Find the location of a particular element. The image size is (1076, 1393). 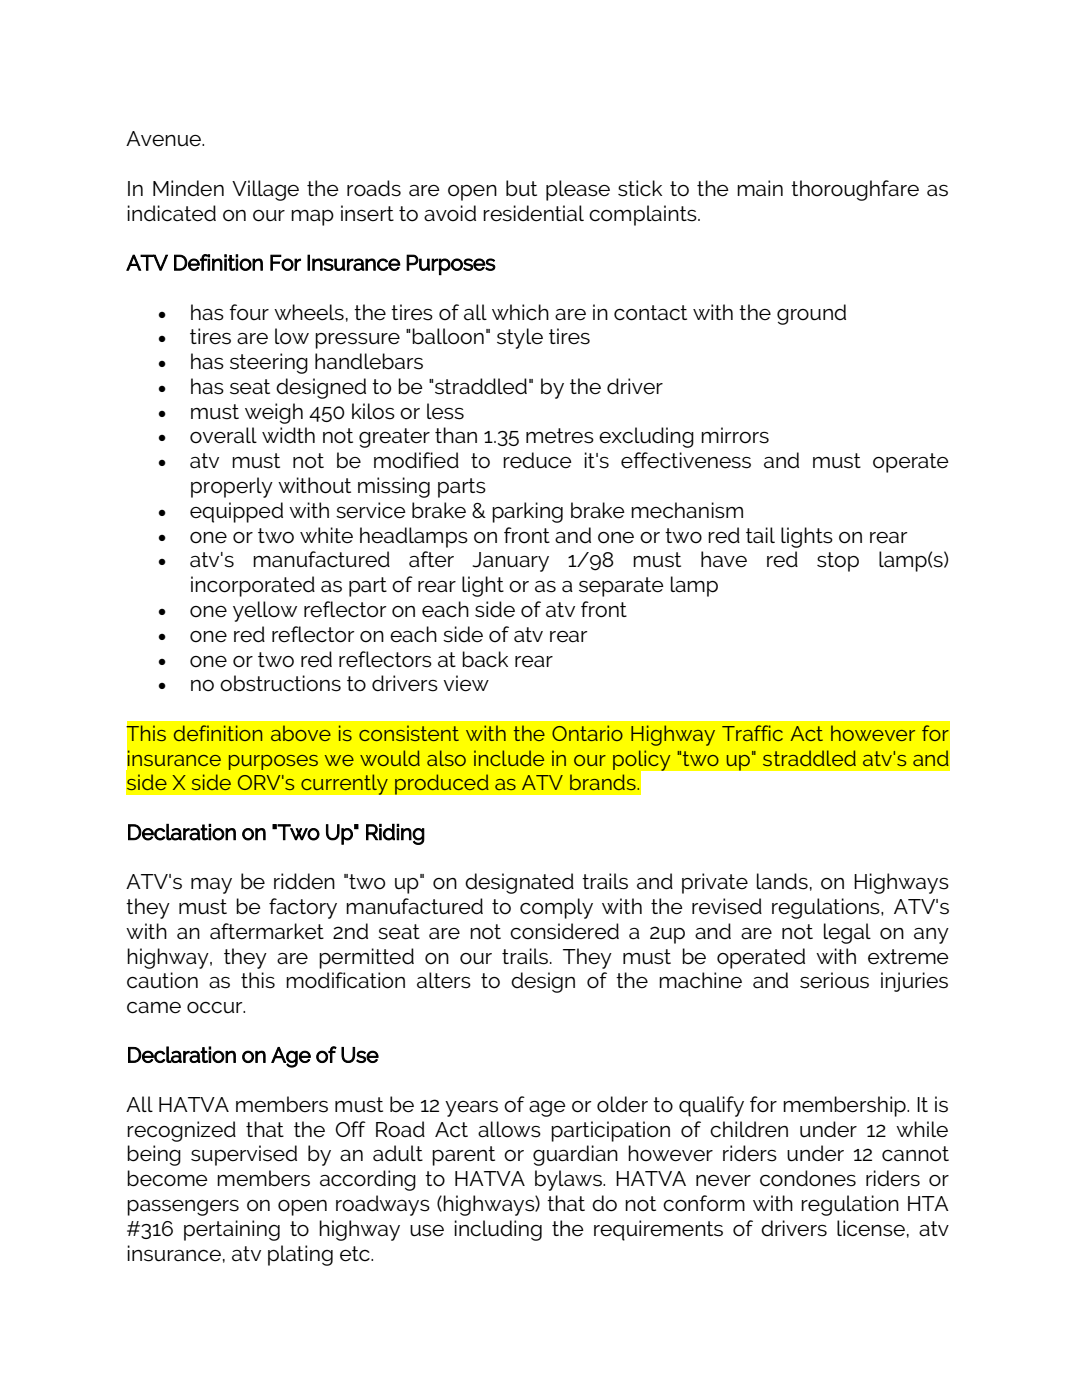

thoroughfare is located at coordinates (855, 190).
